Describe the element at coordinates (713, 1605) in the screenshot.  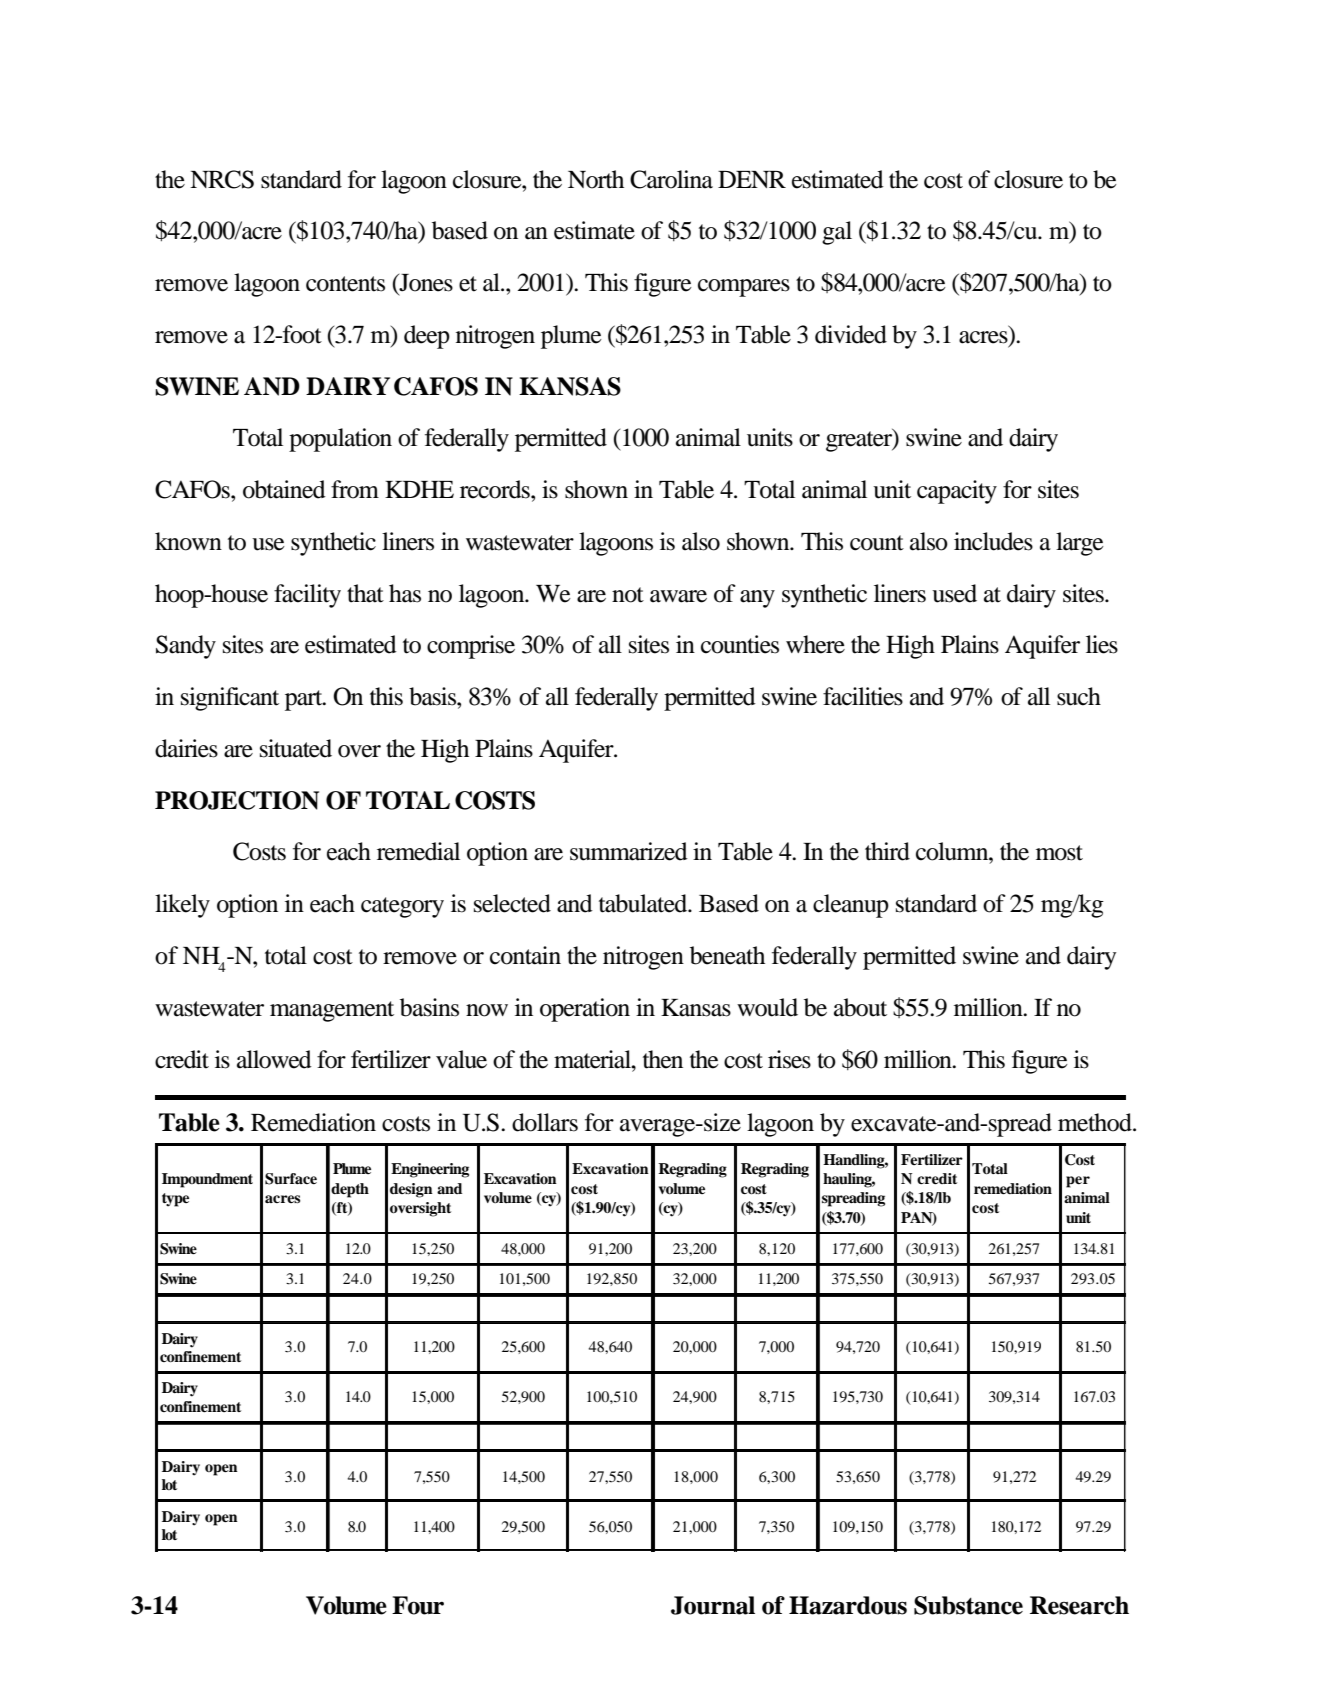
I see `Journal` at that location.
